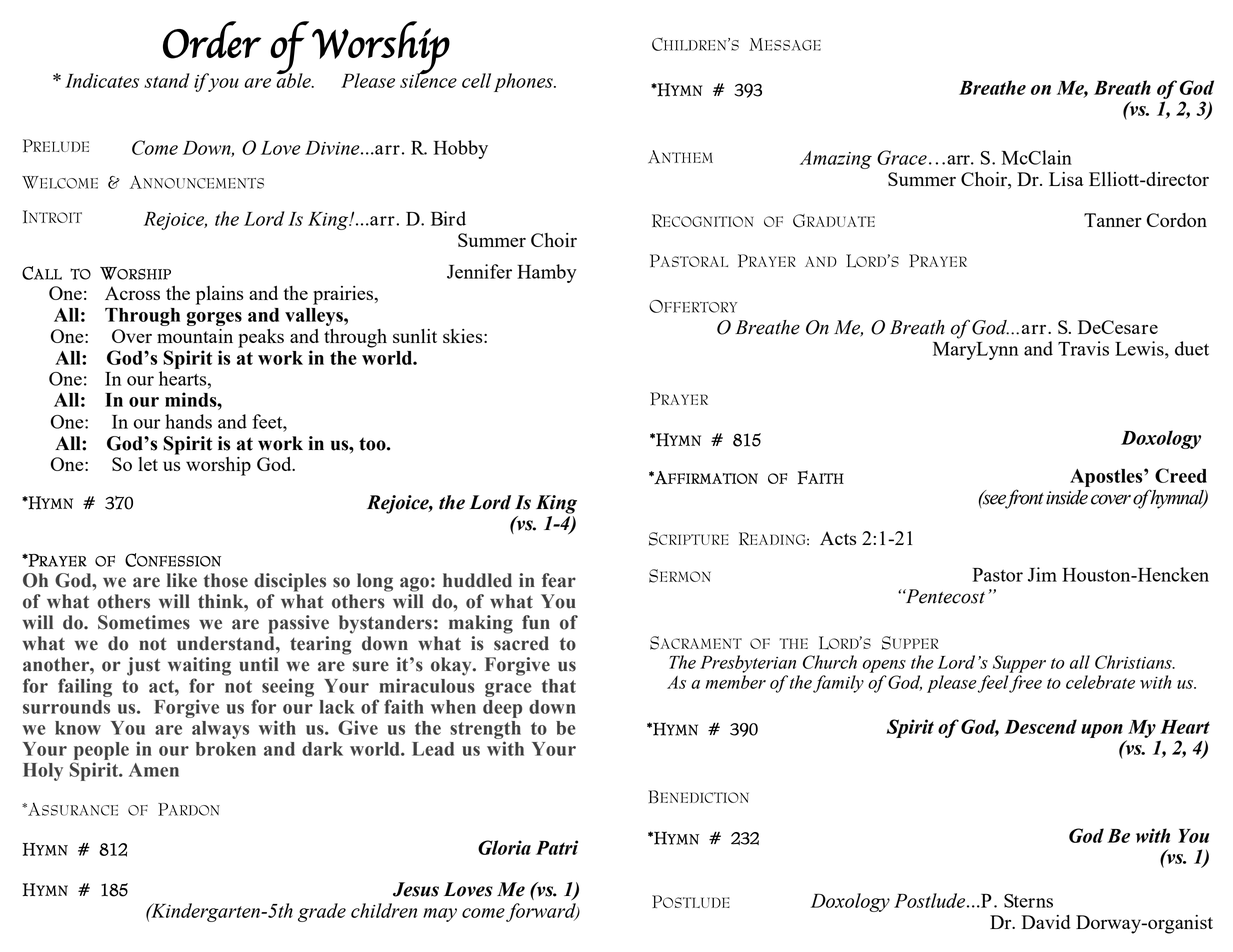 This screenshot has width=1233, height=952. Describe the element at coordinates (559, 580) in the screenshot. I see `fear` at that location.
